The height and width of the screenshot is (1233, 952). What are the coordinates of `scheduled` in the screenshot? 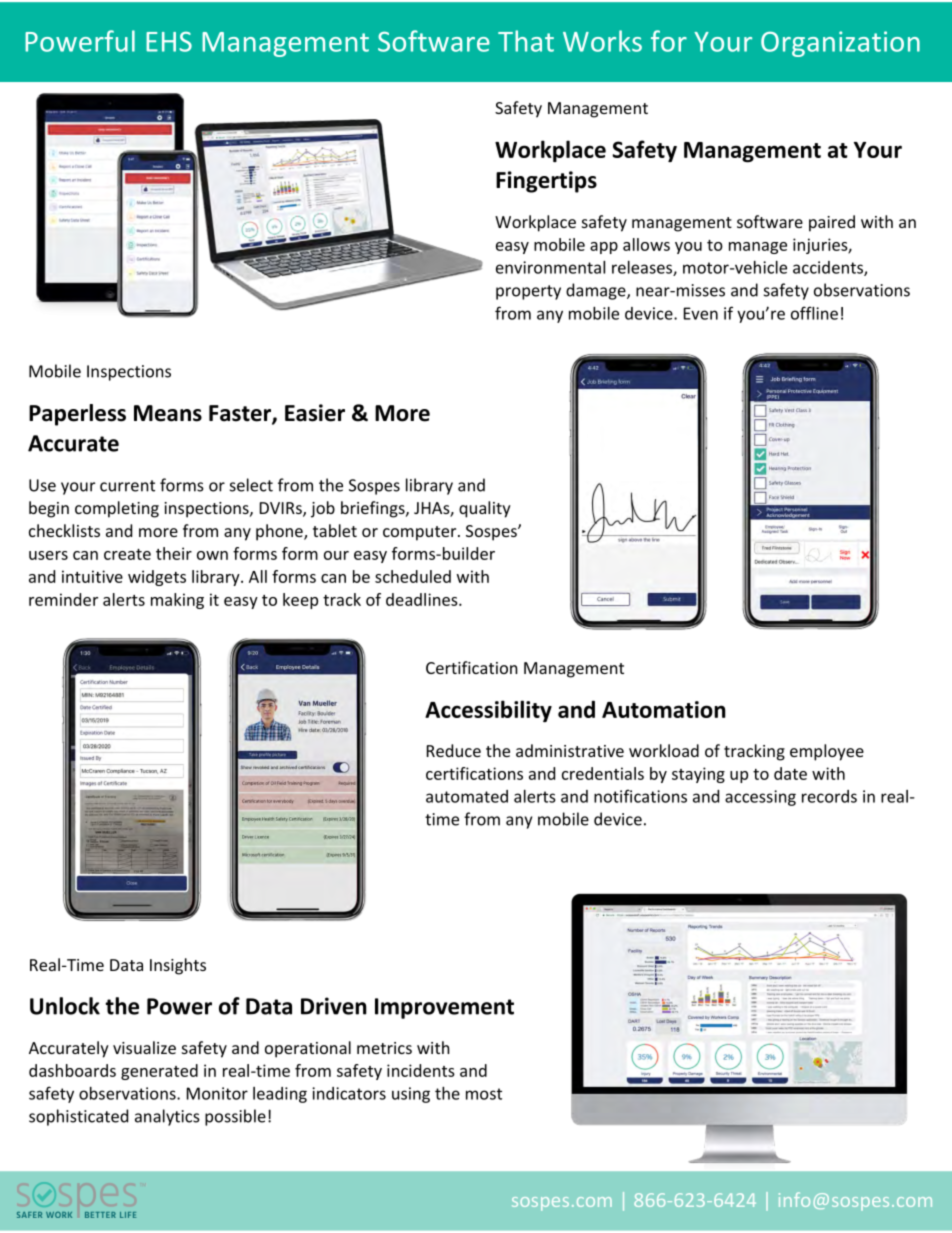 It's located at (413, 576).
